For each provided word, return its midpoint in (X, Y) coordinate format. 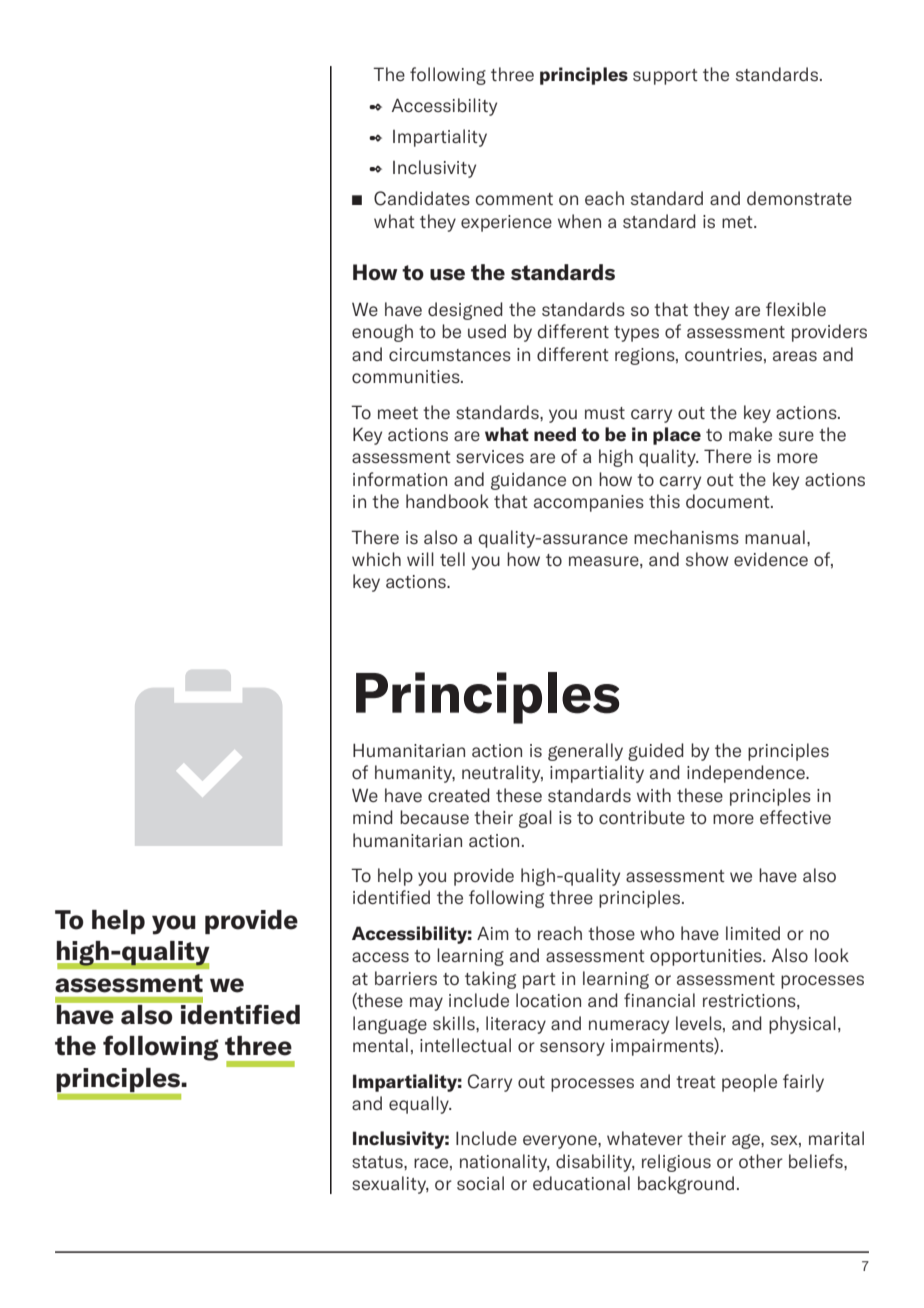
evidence (771, 559)
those (611, 933)
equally (420, 1105)
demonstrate (799, 198)
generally (585, 752)
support (665, 77)
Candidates (422, 198)
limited (753, 933)
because (434, 817)
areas (795, 356)
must (605, 413)
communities (407, 376)
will (420, 559)
